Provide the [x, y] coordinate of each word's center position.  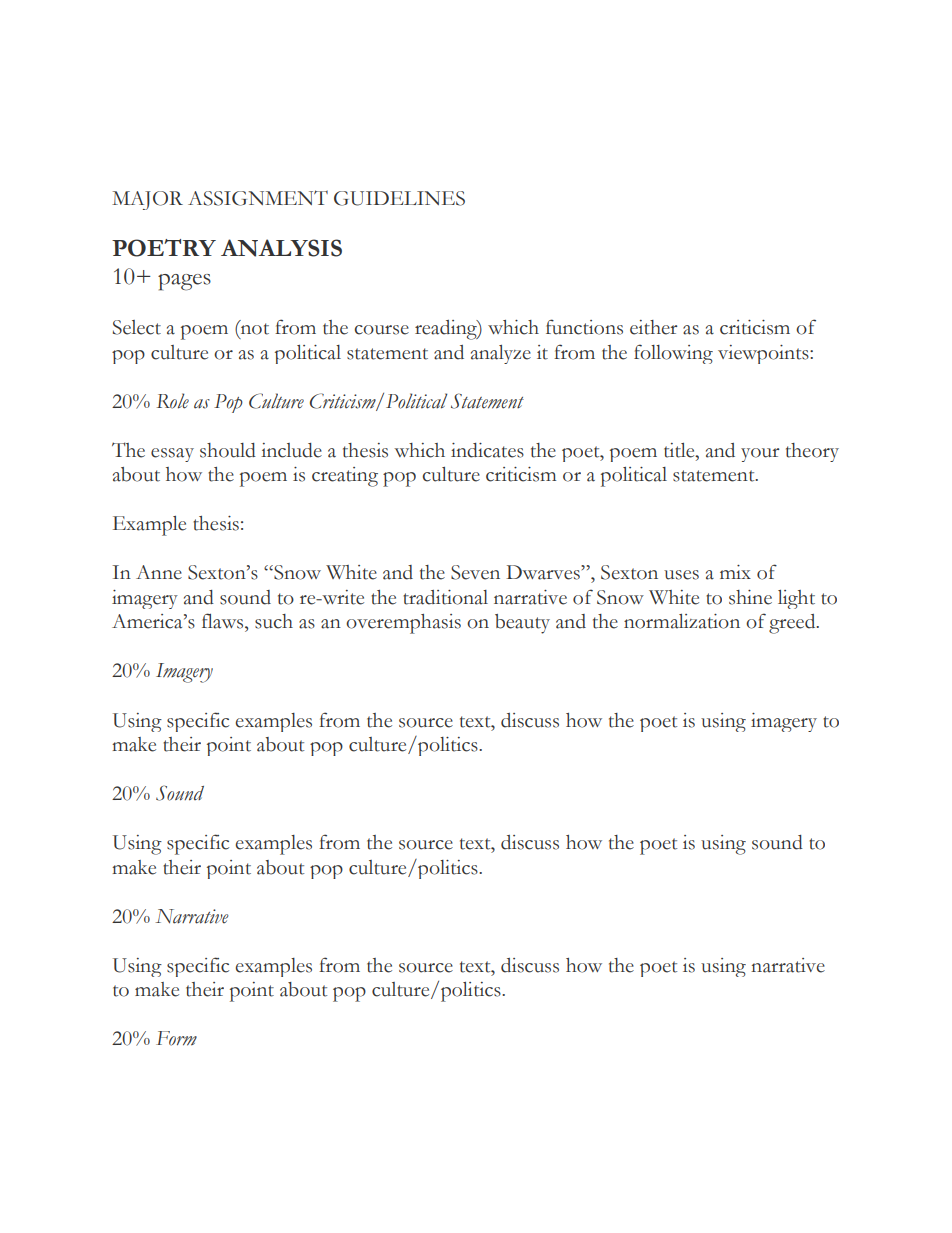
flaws [224, 621]
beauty [522, 624]
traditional [445, 597]
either [654, 327]
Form [176, 1038]
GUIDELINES [399, 198]
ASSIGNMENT [258, 198]
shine [750, 597]
